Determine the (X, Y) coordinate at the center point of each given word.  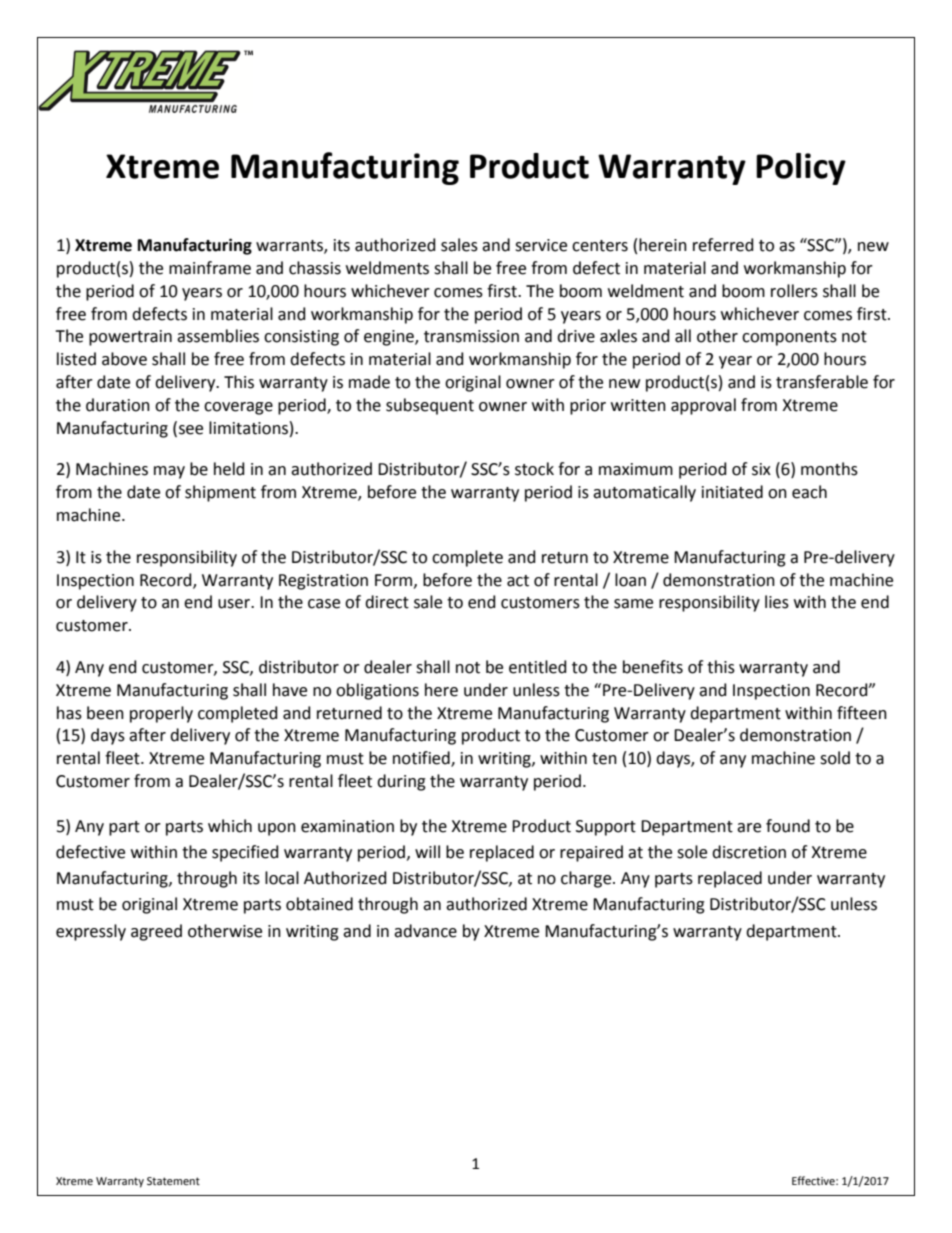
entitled (538, 667)
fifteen (862, 713)
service (541, 245)
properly (161, 714)
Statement (173, 1181)
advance (425, 931)
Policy (801, 169)
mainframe (210, 268)
